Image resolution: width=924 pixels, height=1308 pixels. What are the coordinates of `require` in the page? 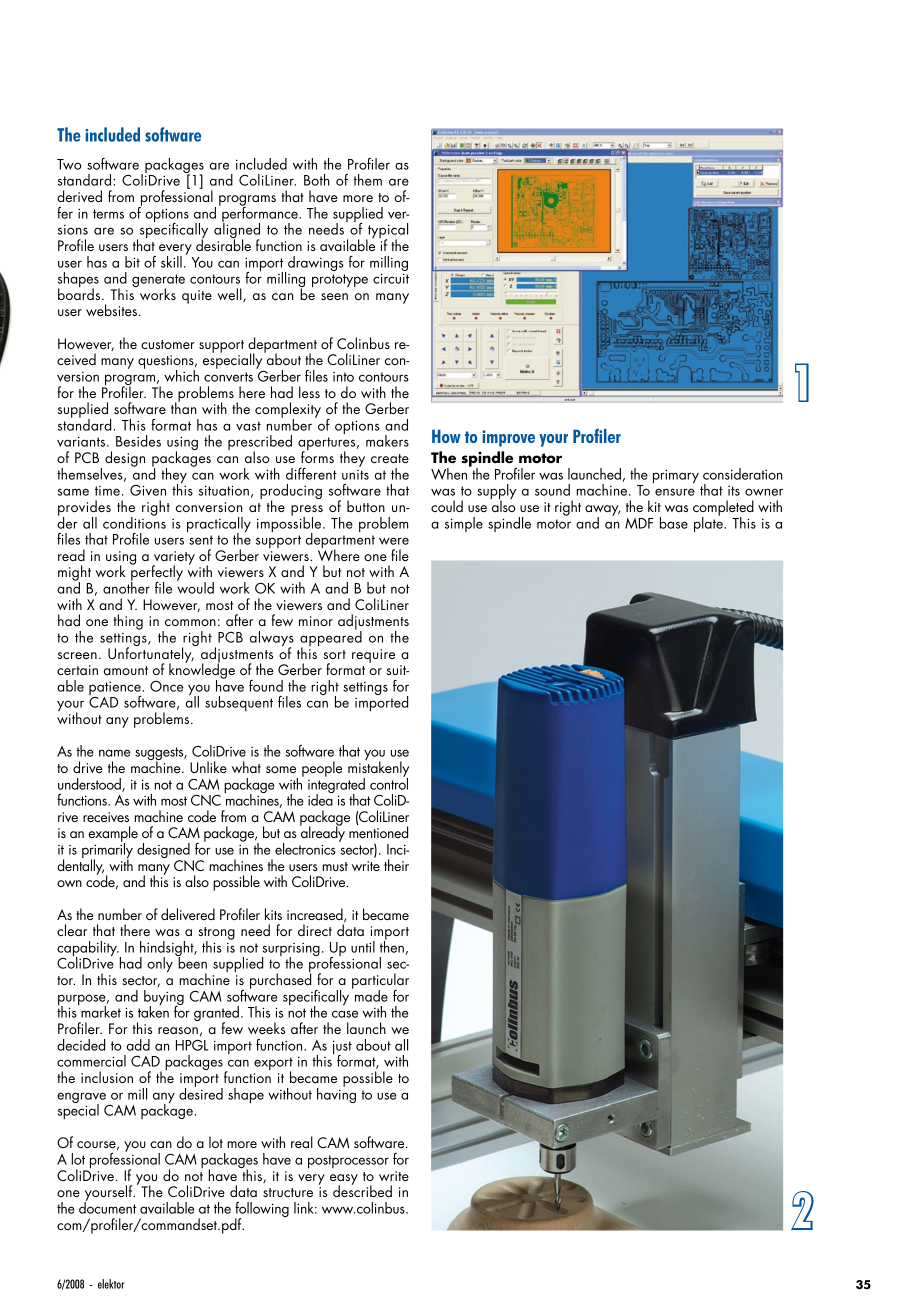 It's located at (373, 656).
